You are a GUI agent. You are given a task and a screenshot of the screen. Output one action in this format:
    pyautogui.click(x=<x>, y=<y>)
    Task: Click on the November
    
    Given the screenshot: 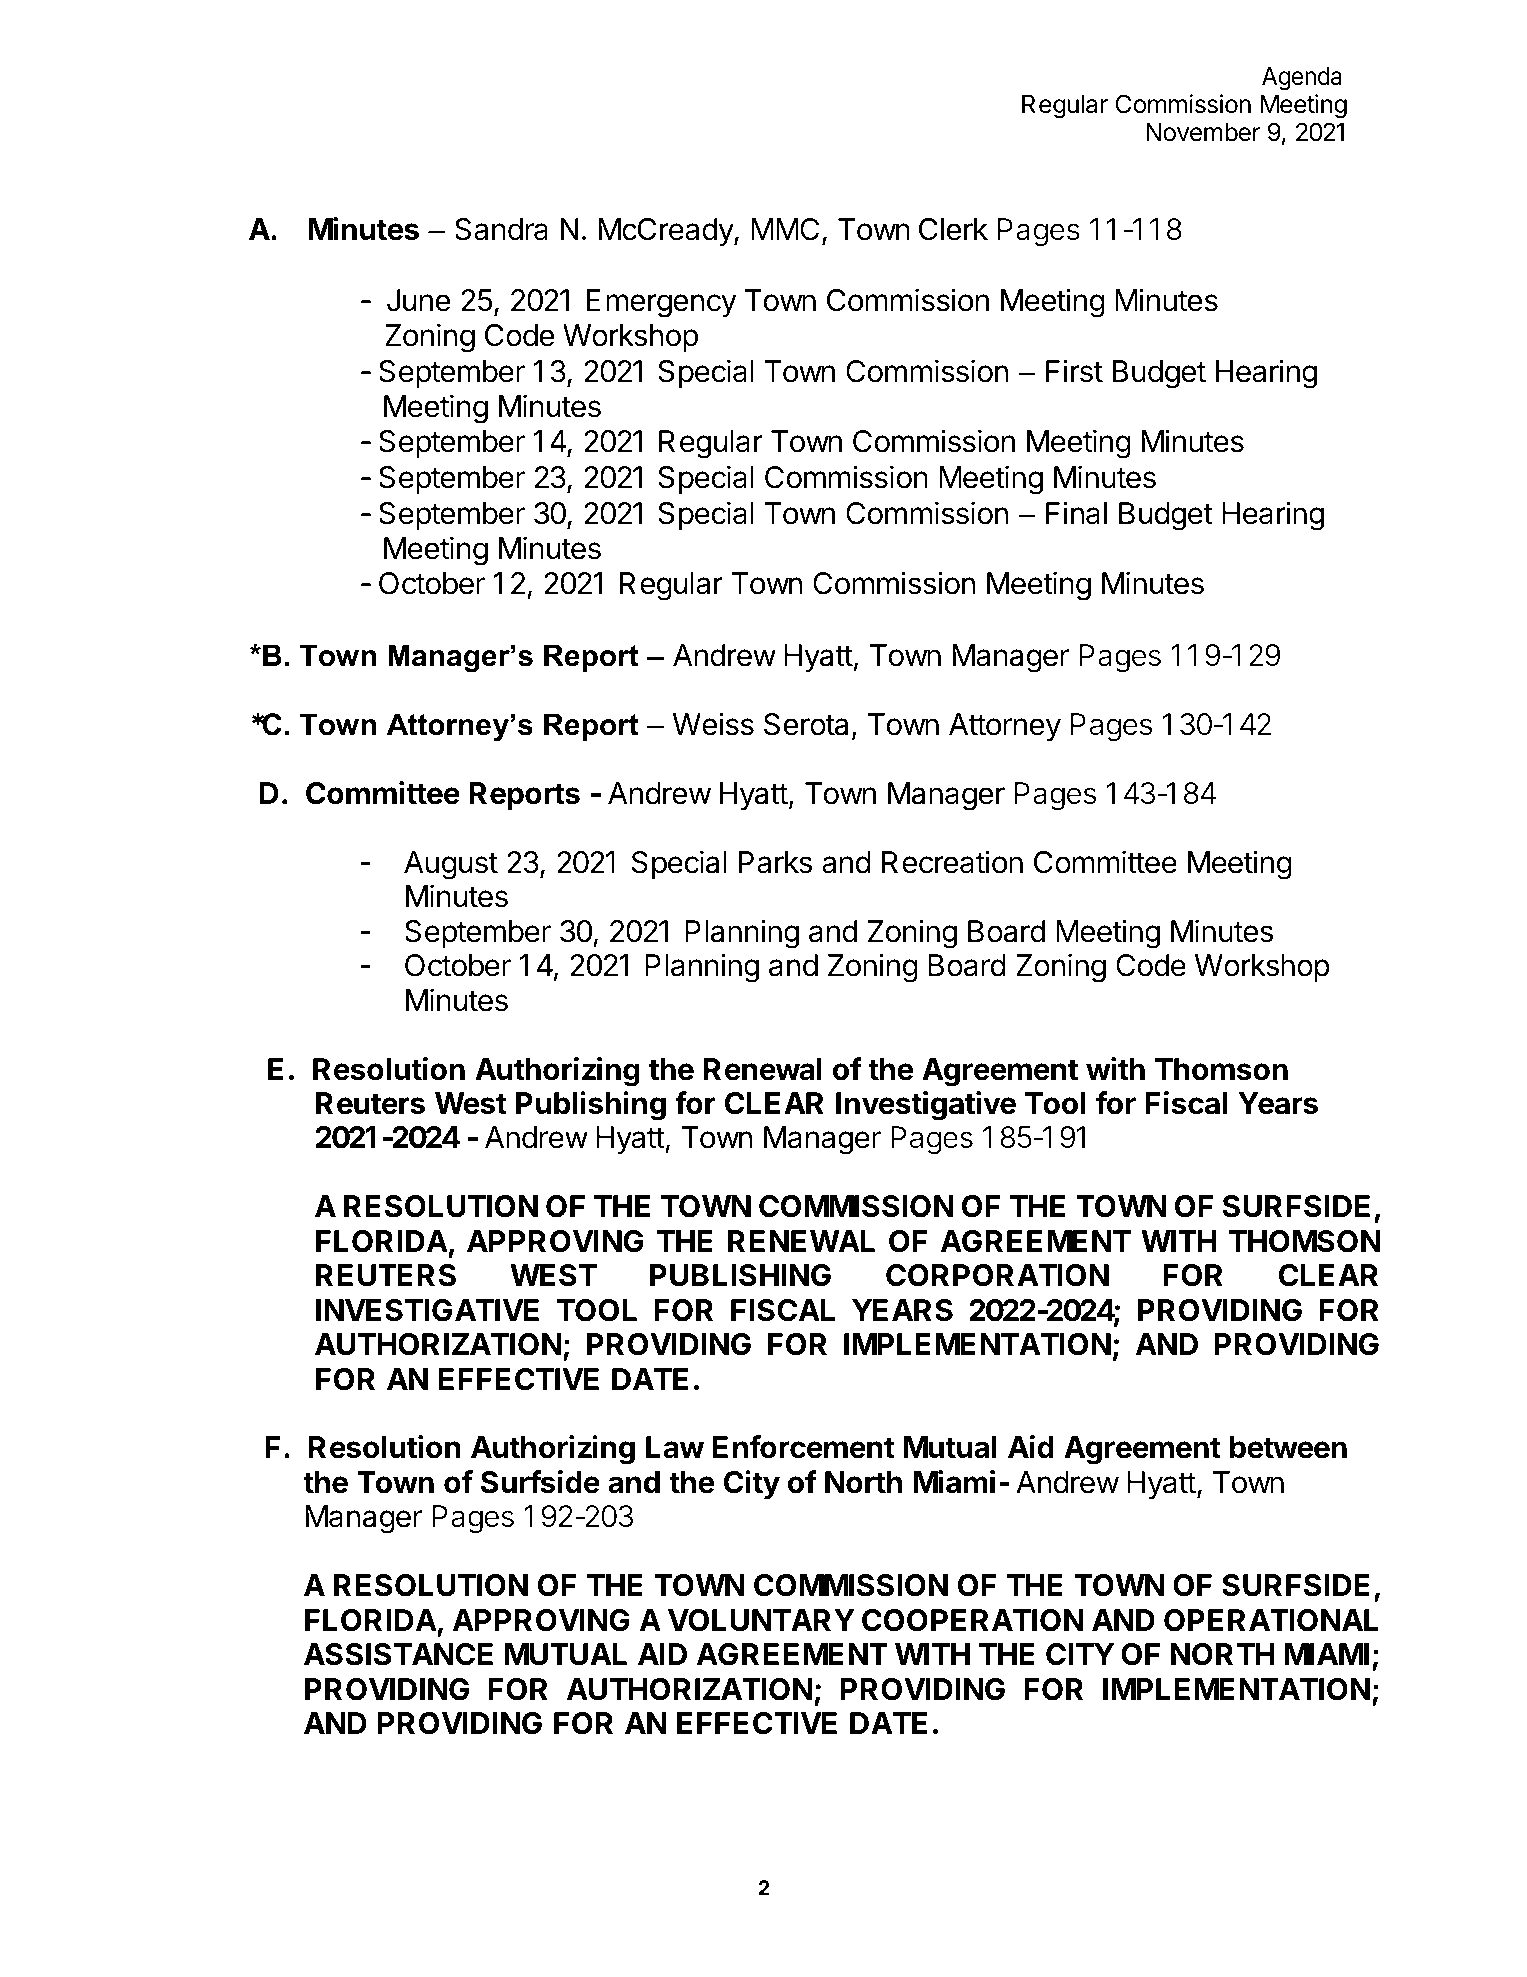 What is the action you would take?
    pyautogui.click(x=1203, y=132)
